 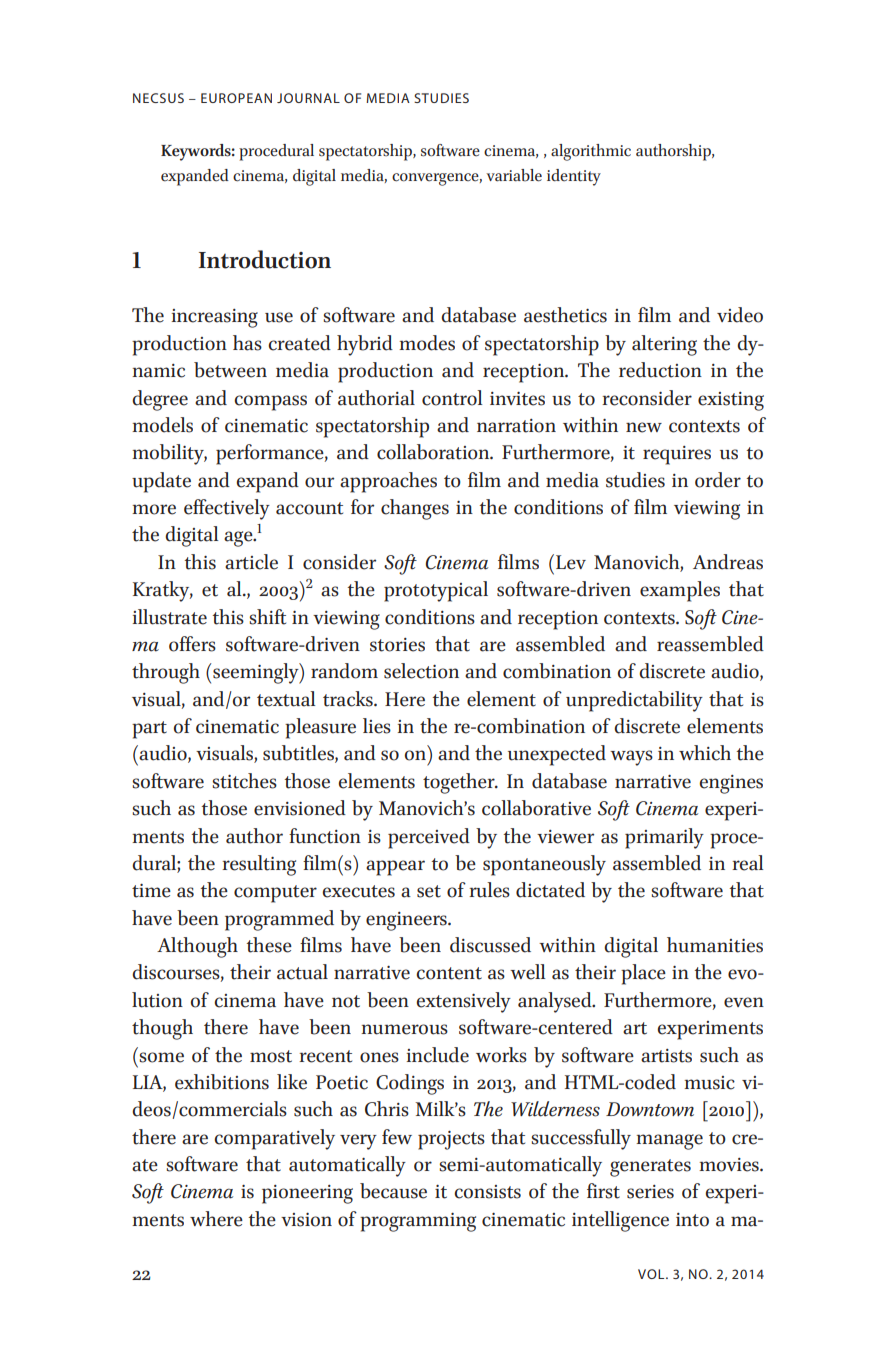 What do you see at coordinates (715, 945) in the screenshot?
I see `humanities` at bounding box center [715, 945].
